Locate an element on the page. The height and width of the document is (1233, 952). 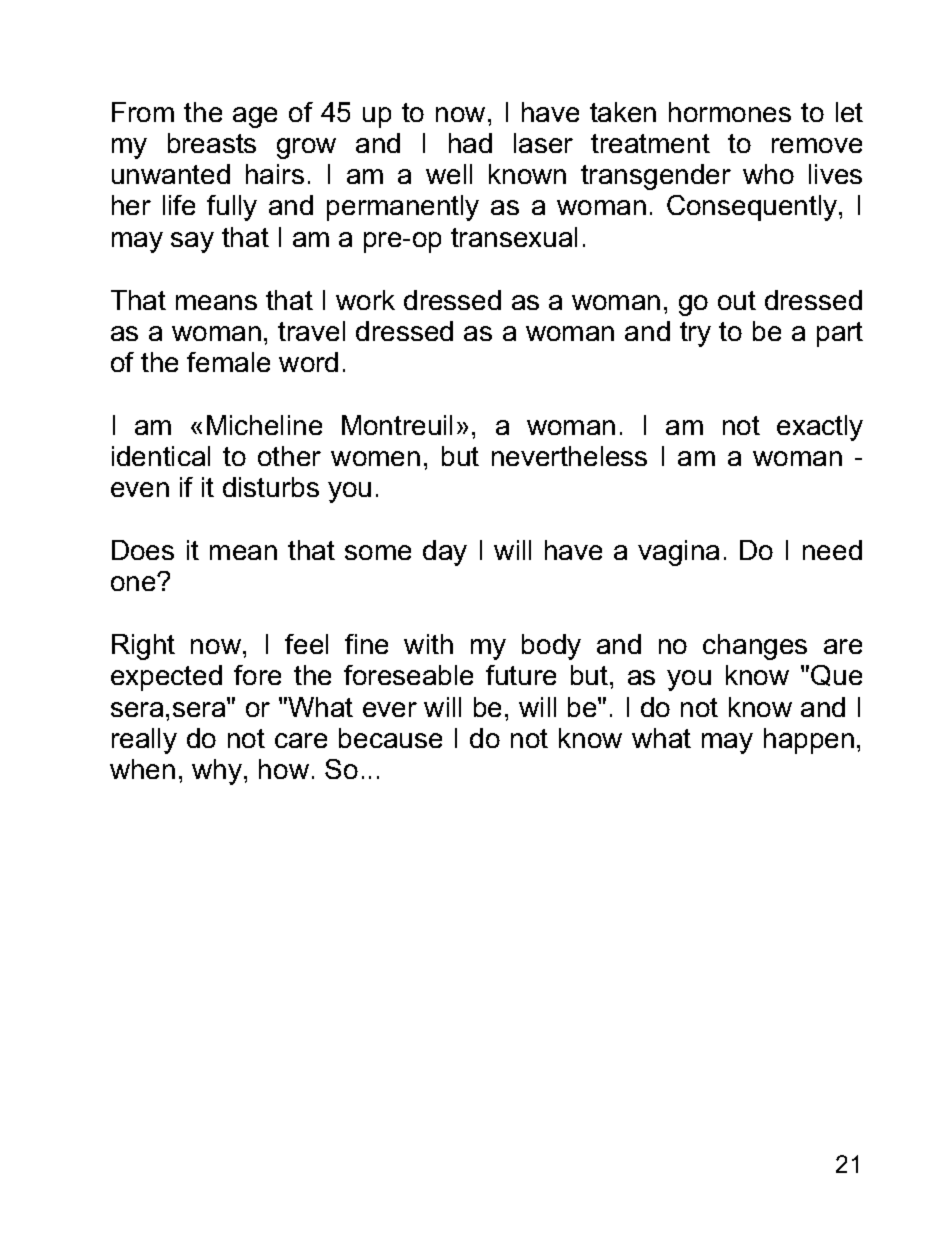
body is located at coordinates (551, 647).
